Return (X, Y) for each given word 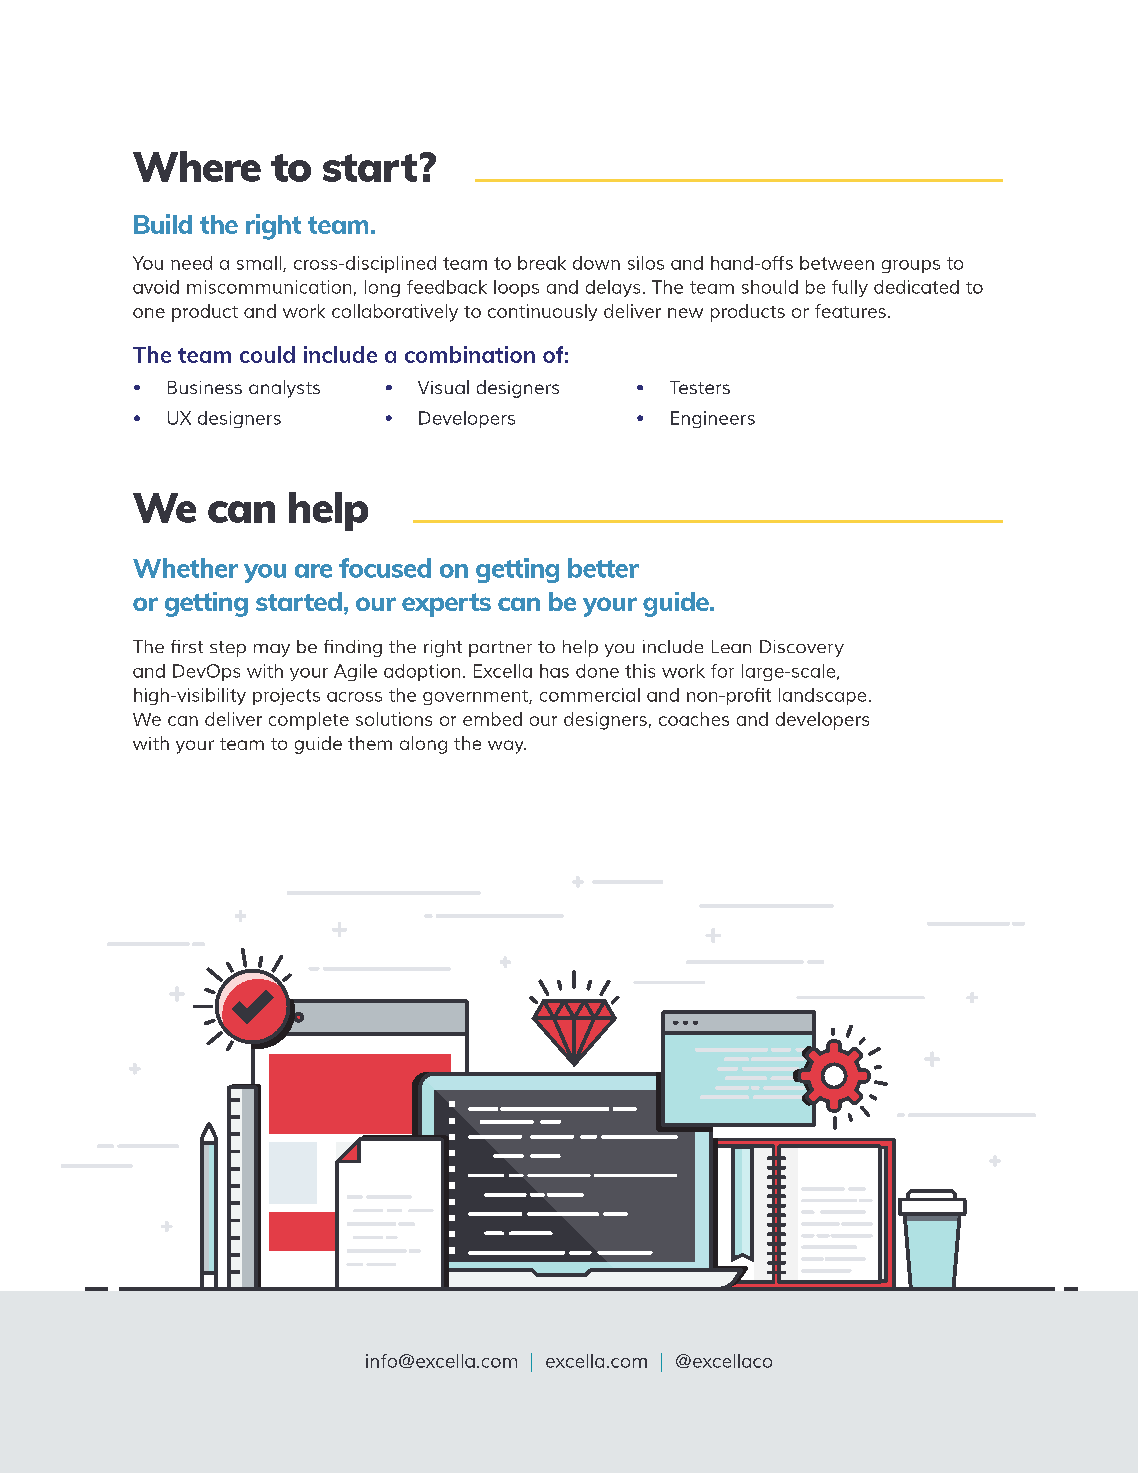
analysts (284, 389)
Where (197, 166)
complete (309, 721)
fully (850, 288)
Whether (185, 568)
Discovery (802, 648)
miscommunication (269, 287)
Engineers (713, 419)
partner (500, 649)
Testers (700, 387)
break (542, 263)
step (228, 649)
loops (516, 288)
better (603, 568)
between (837, 263)
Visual (443, 387)
